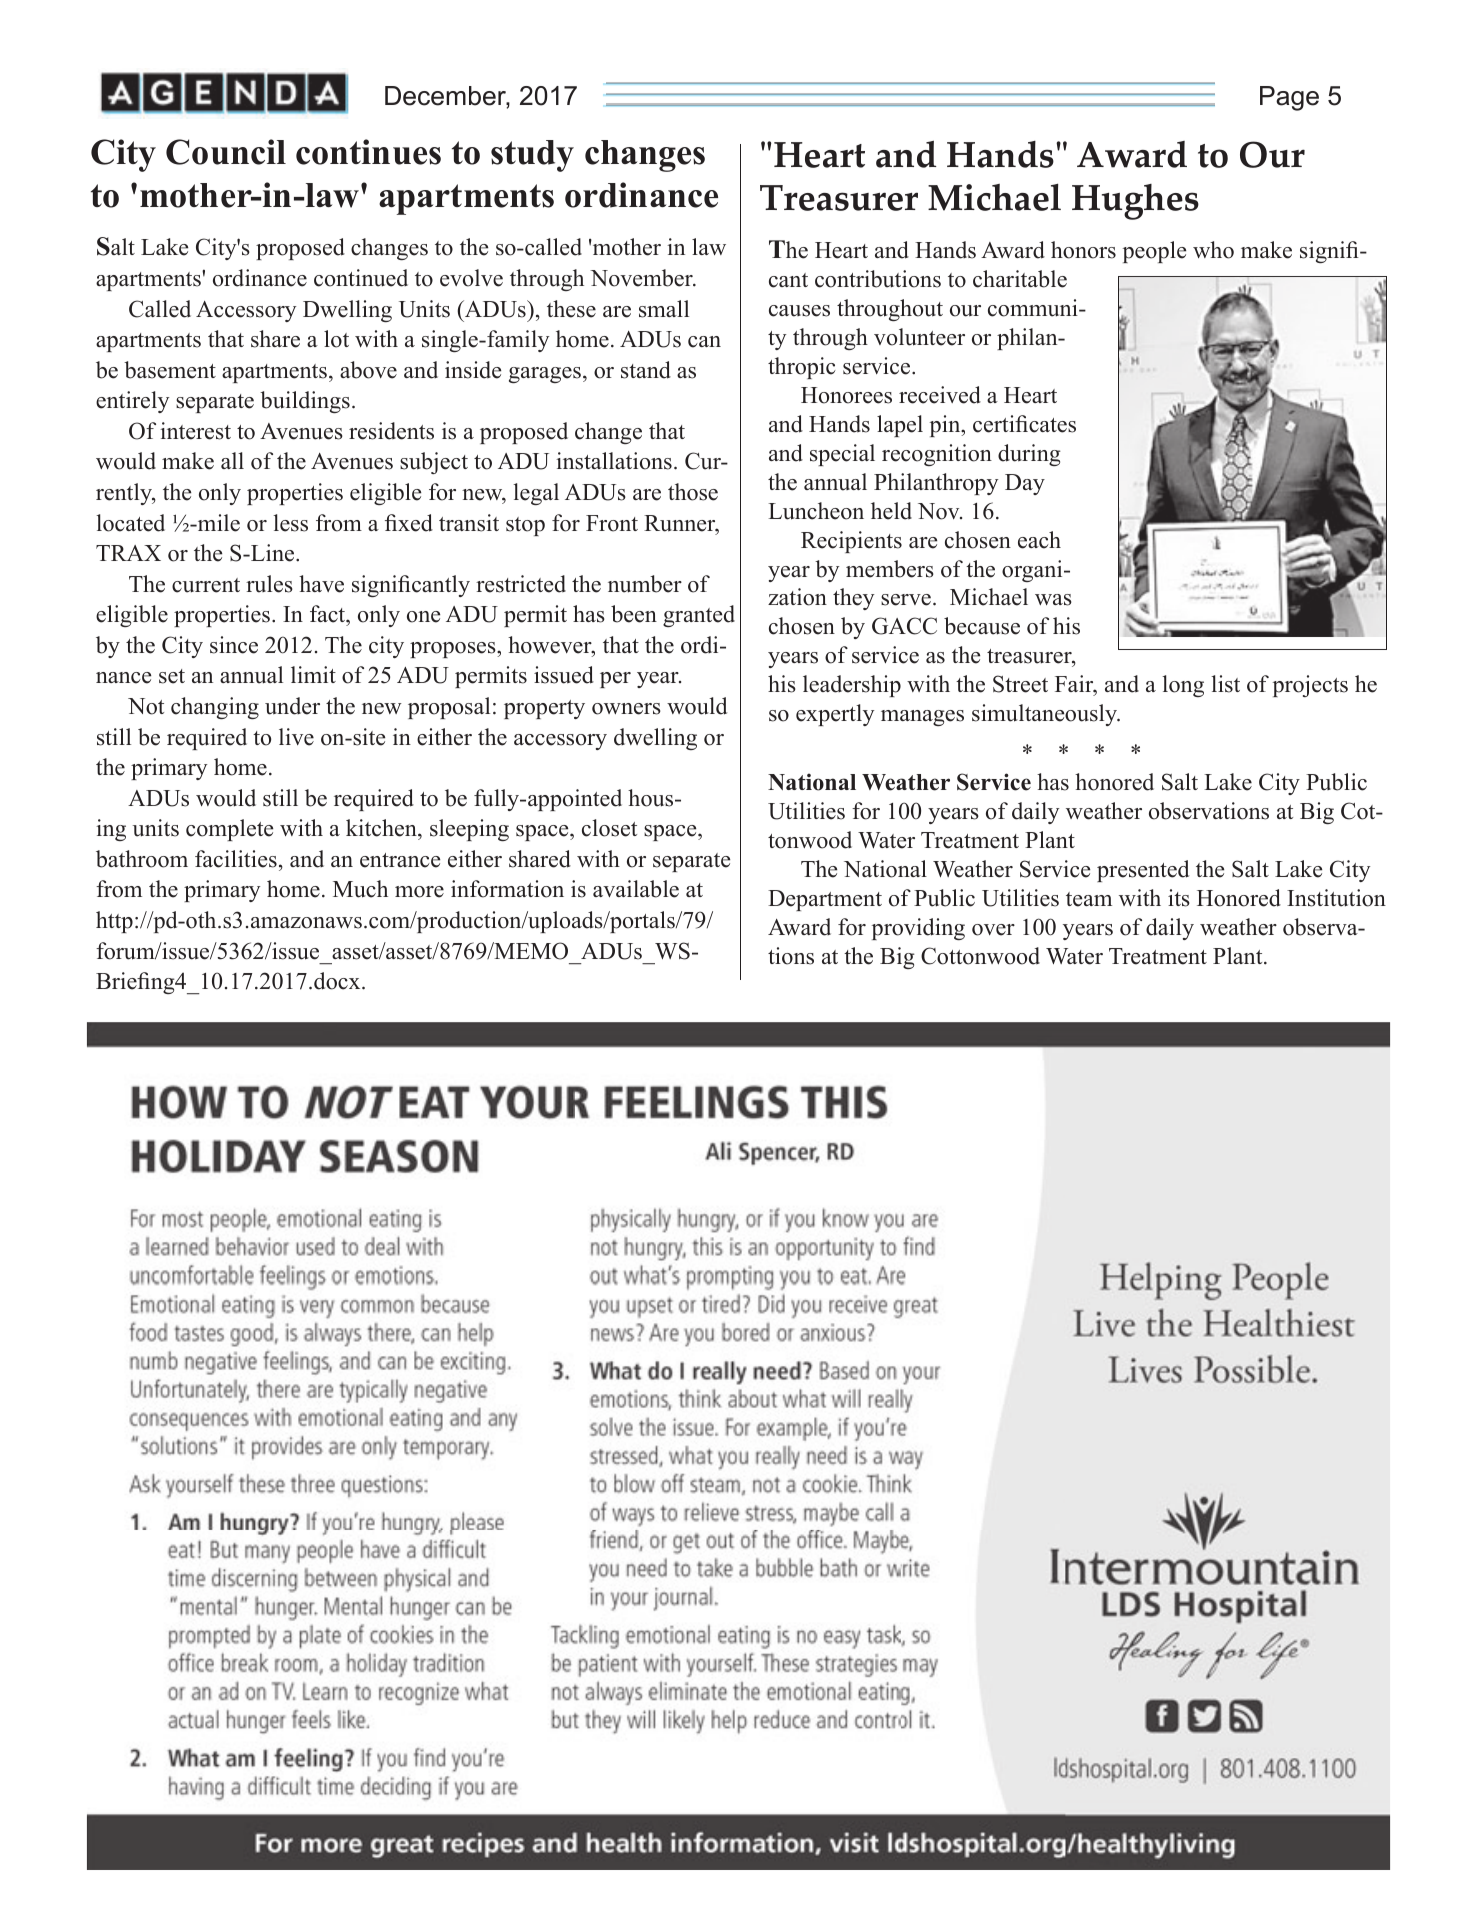 Image resolution: width=1477 pixels, height=1911 pixels. Describe the element at coordinates (532, 156) in the document. I see `study` at that location.
